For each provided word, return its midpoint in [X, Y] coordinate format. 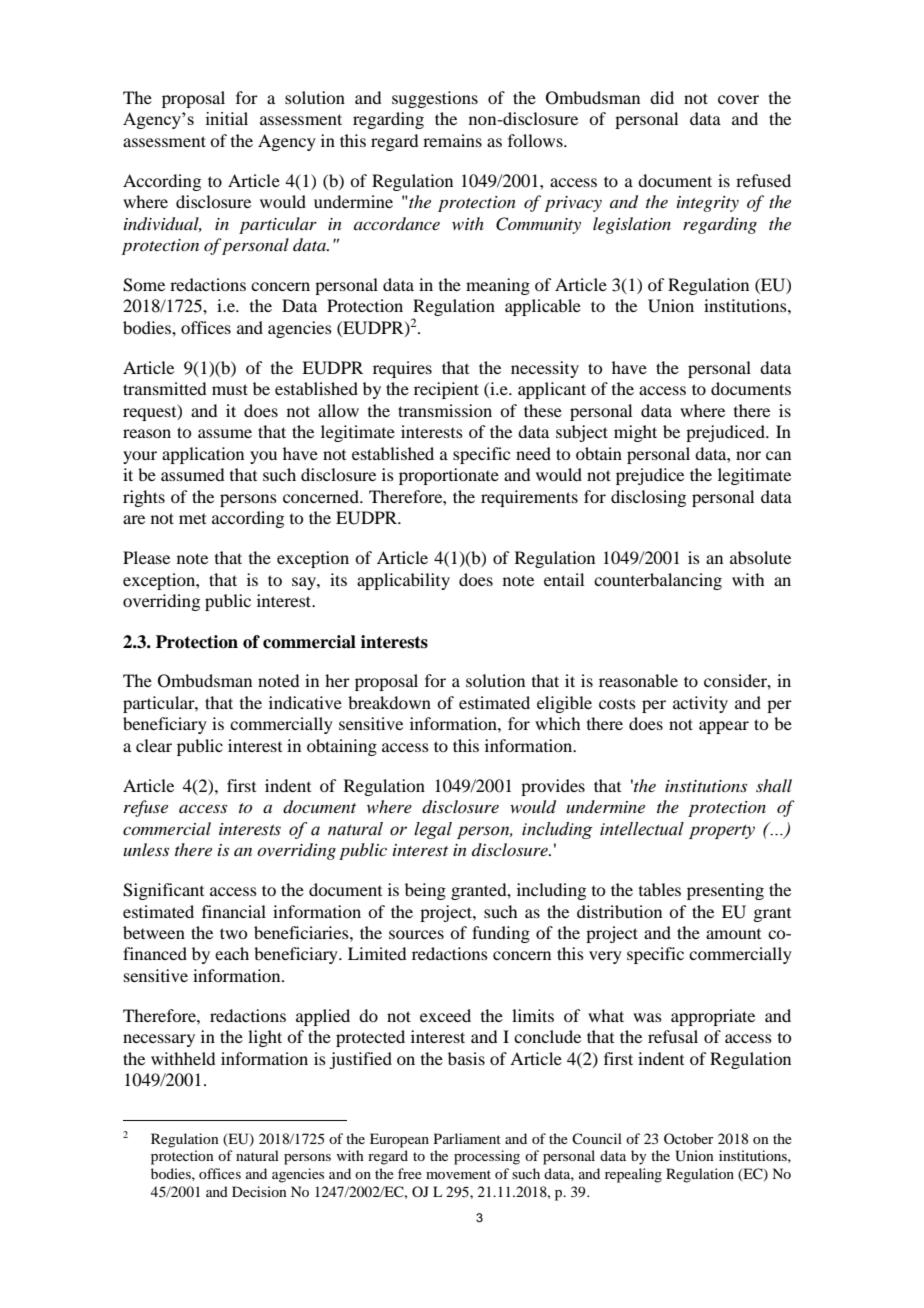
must [230, 389]
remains [452, 140]
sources [416, 934]
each [232, 953]
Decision [259, 1191]
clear [154, 745]
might [635, 433]
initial [227, 118]
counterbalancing [658, 581]
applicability [403, 581]
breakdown [389, 702]
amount [733, 934]
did [662, 97]
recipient [446, 390]
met [192, 519]
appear [724, 727]
